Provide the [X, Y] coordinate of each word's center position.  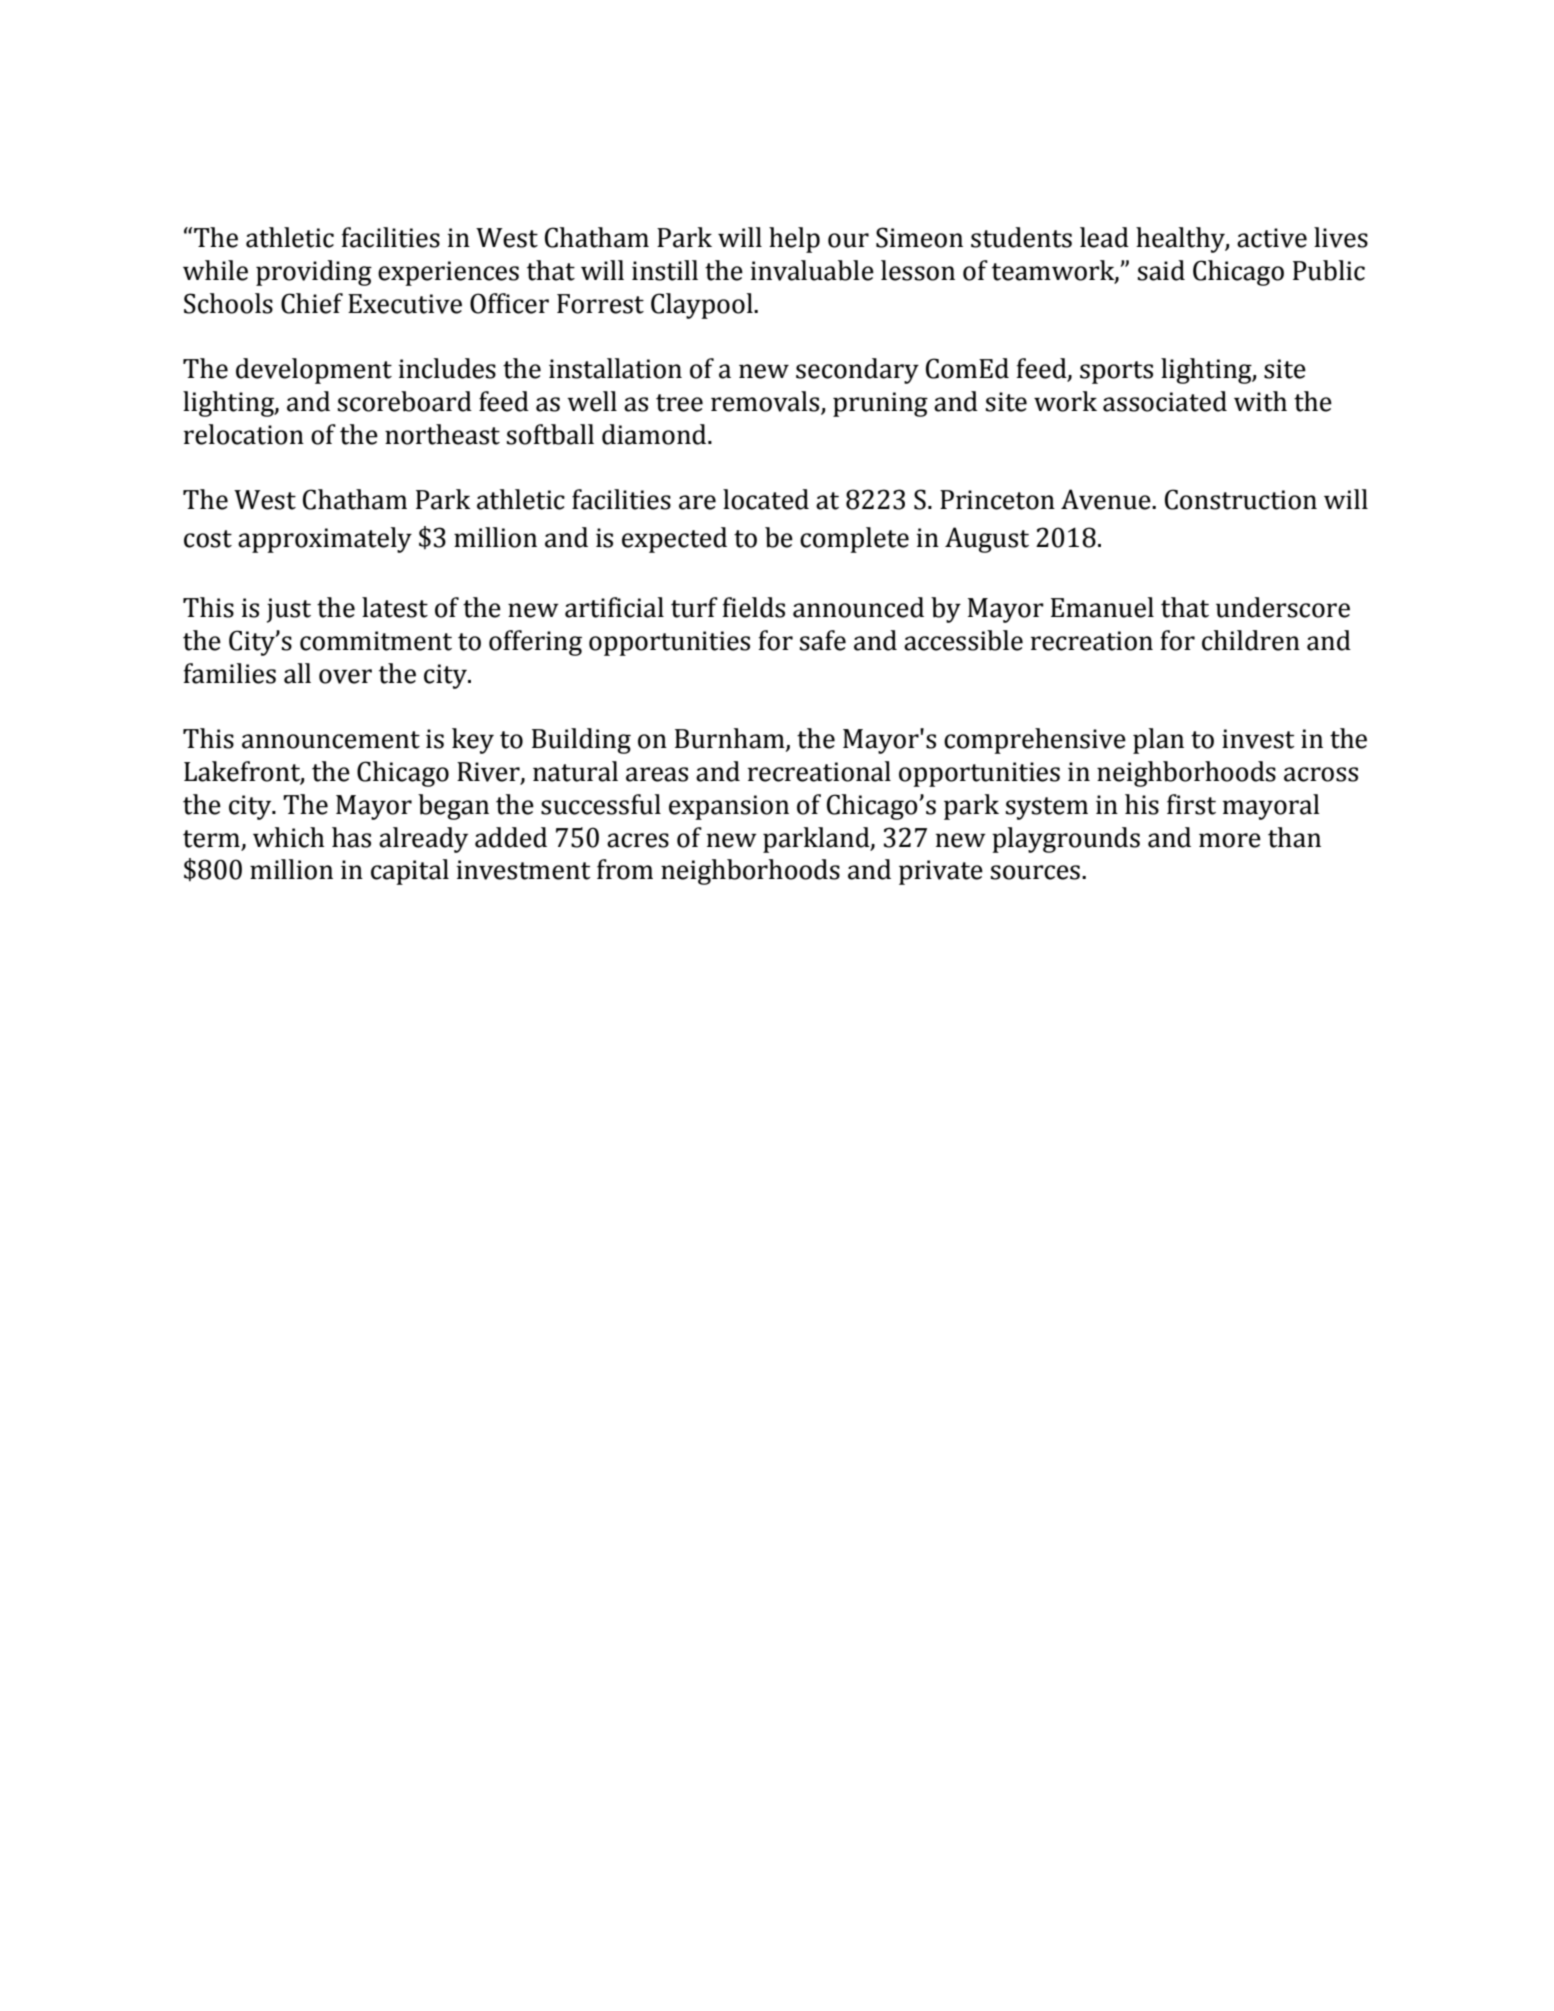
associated [1165, 401]
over [345, 676]
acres [638, 840]
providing [314, 273]
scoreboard [405, 401]
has [351, 837]
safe [823, 640]
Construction [1241, 499]
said [1161, 270]
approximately [325, 540]
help [794, 240]
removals [765, 401]
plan [1158, 741]
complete [854, 540]
